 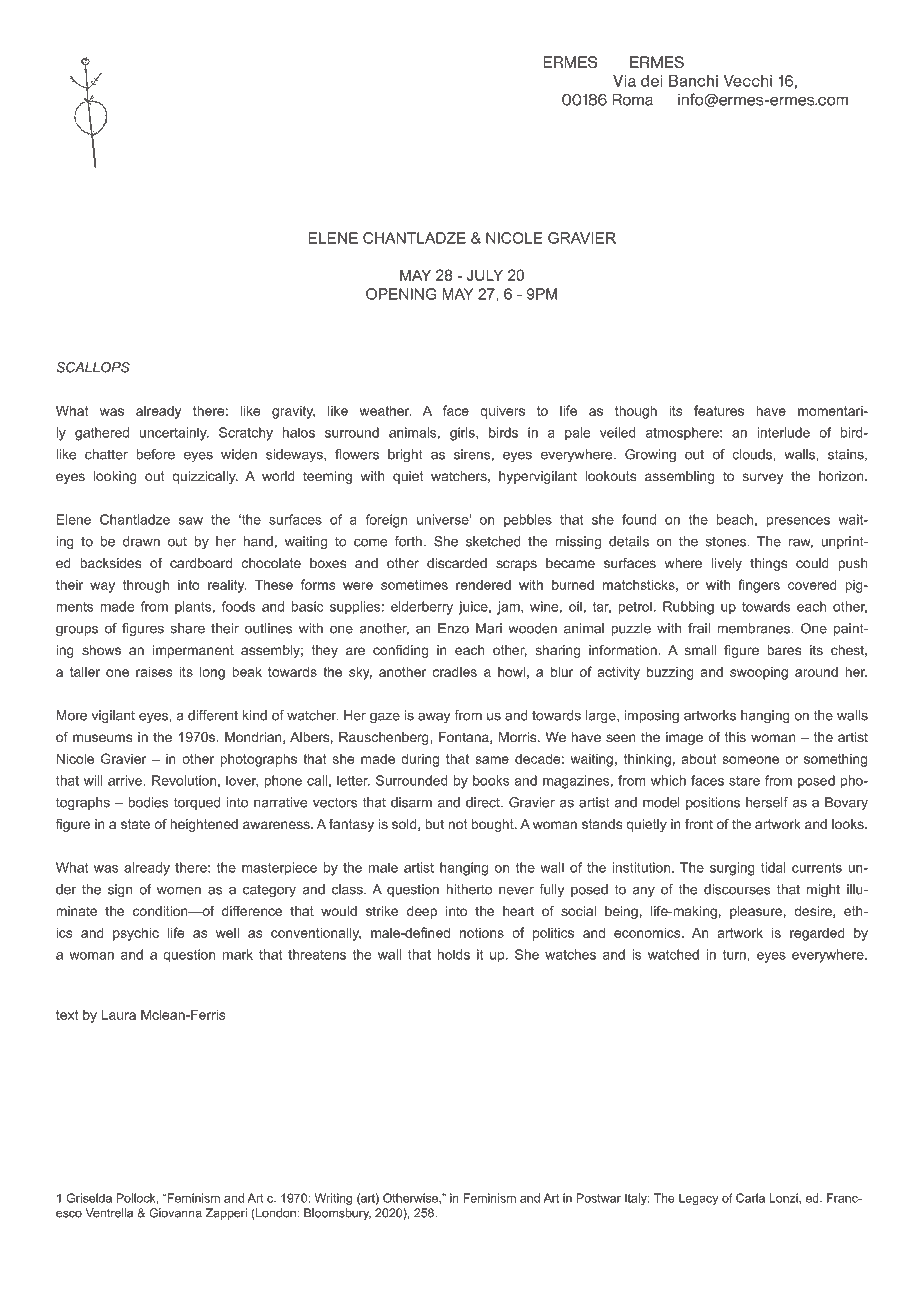 What do you see at coordinates (175, 1213) in the screenshot?
I see `Giovanna` at bounding box center [175, 1213].
